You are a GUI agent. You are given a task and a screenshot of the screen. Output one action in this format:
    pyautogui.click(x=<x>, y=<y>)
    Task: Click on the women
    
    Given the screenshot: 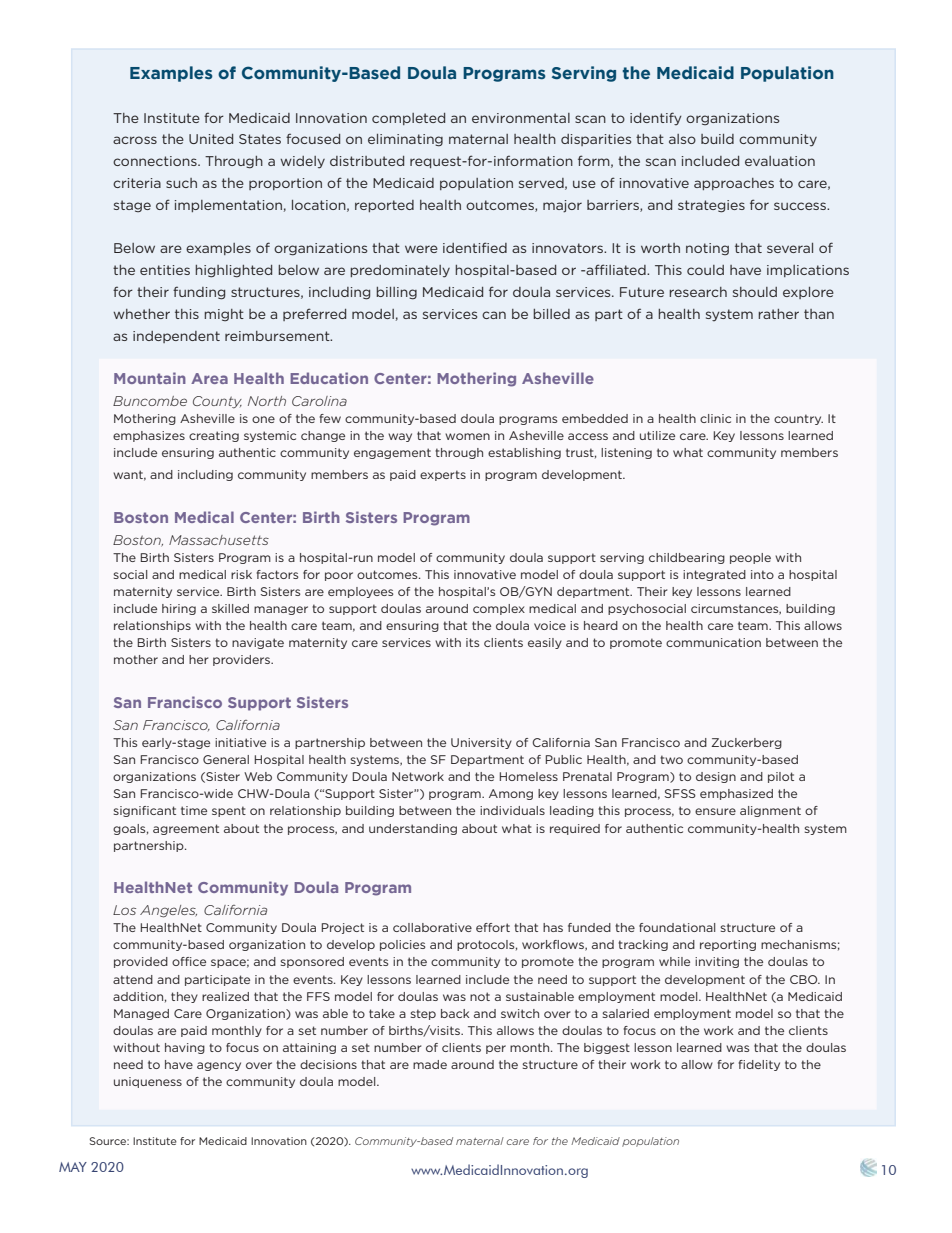 What is the action you would take?
    pyautogui.click(x=467, y=436)
